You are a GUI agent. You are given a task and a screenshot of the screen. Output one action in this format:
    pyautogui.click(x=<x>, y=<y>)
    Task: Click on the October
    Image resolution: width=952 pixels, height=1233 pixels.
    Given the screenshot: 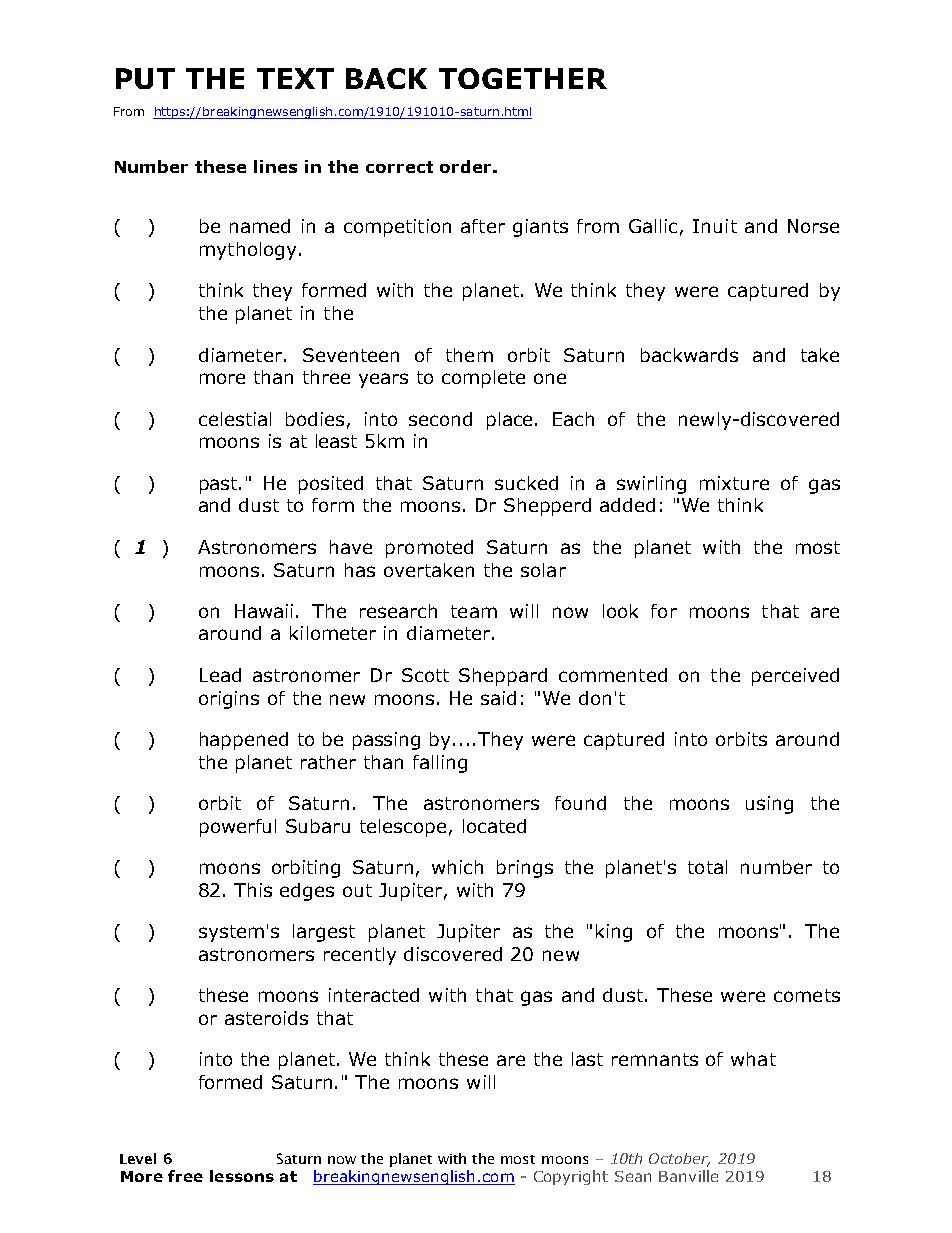 What is the action you would take?
    pyautogui.click(x=679, y=1160)
